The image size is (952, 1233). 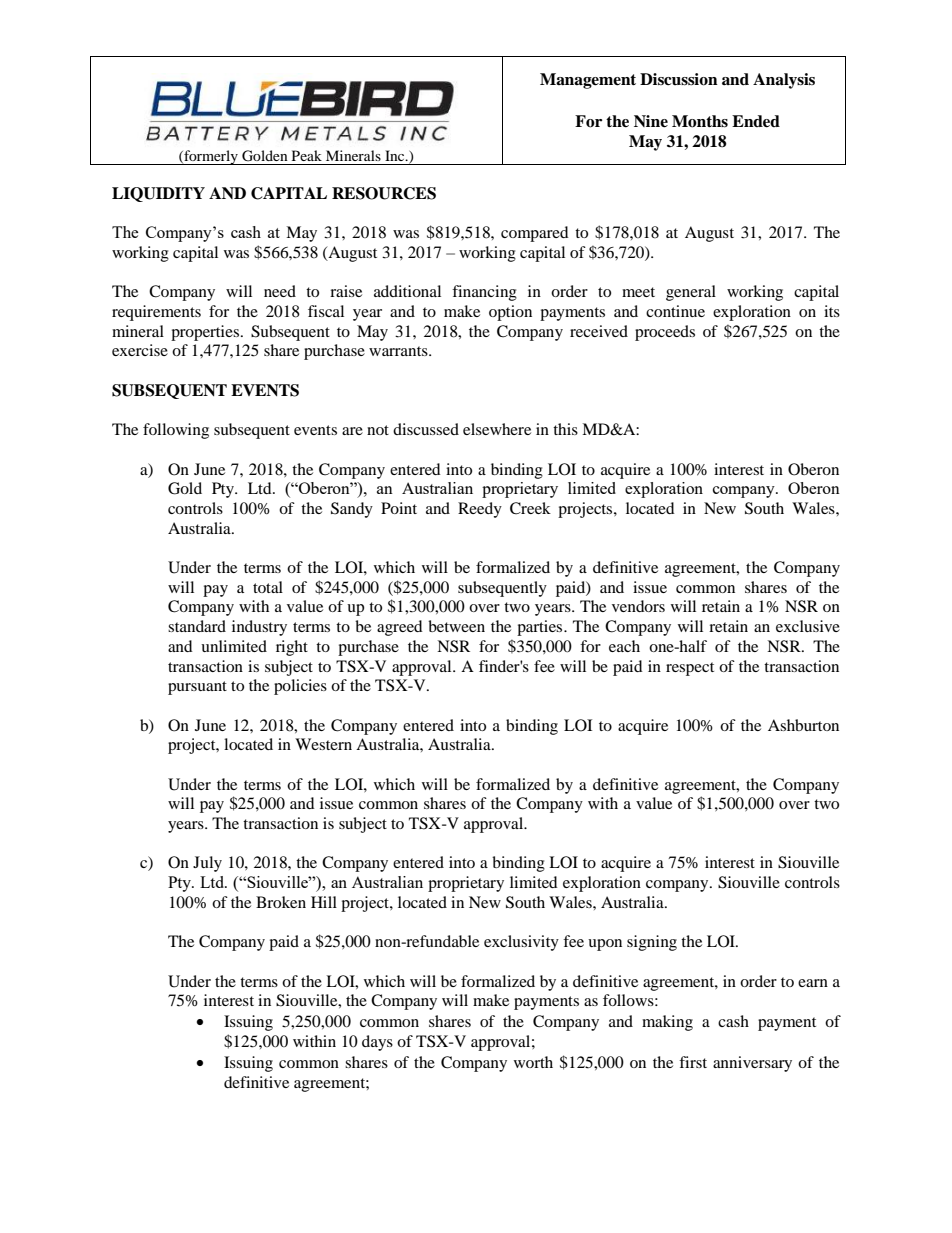 What do you see at coordinates (377, 1043) in the image?
I see `days` at bounding box center [377, 1043].
